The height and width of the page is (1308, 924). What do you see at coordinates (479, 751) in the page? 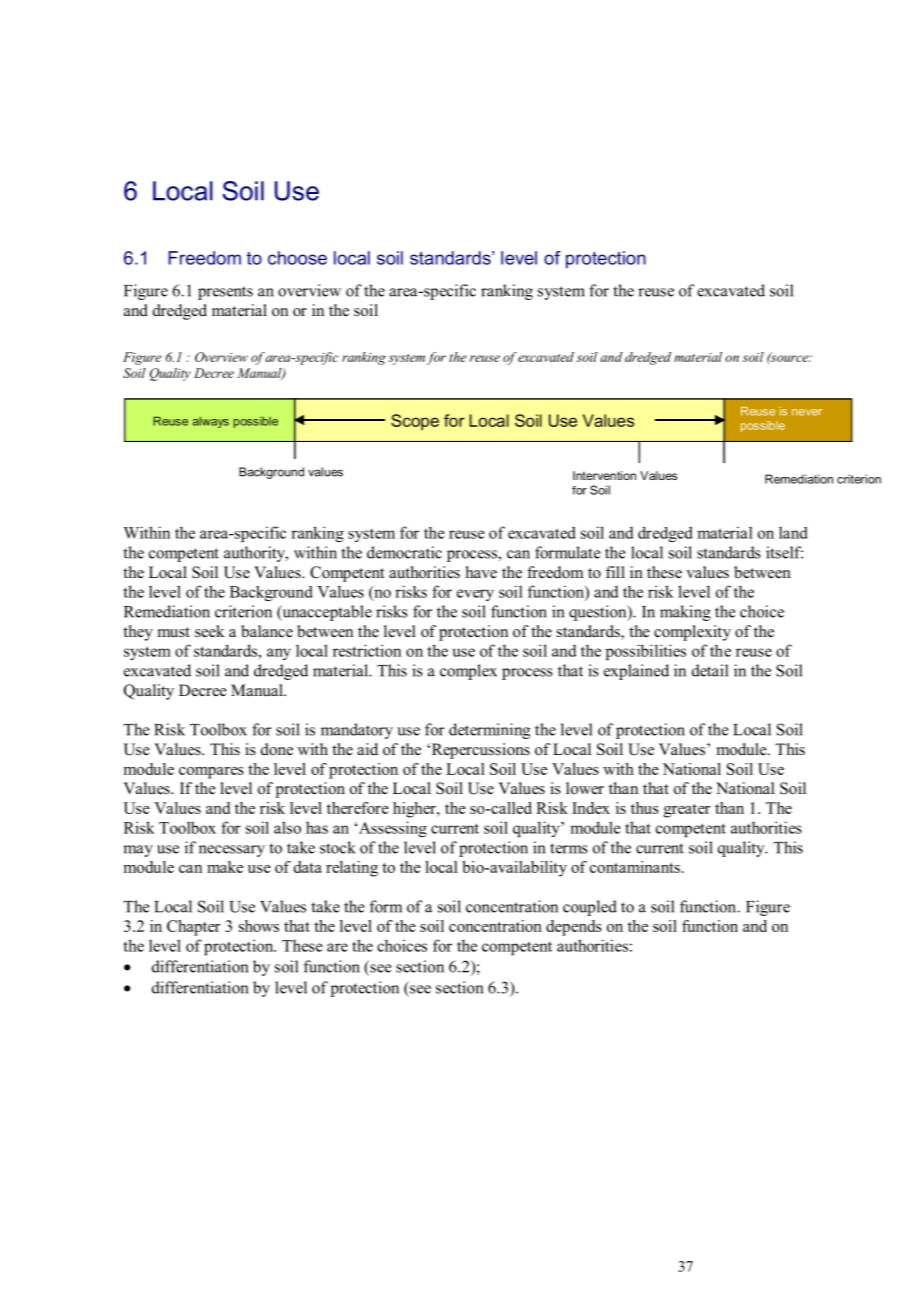
I see `Repercussions` at bounding box center [479, 751].
